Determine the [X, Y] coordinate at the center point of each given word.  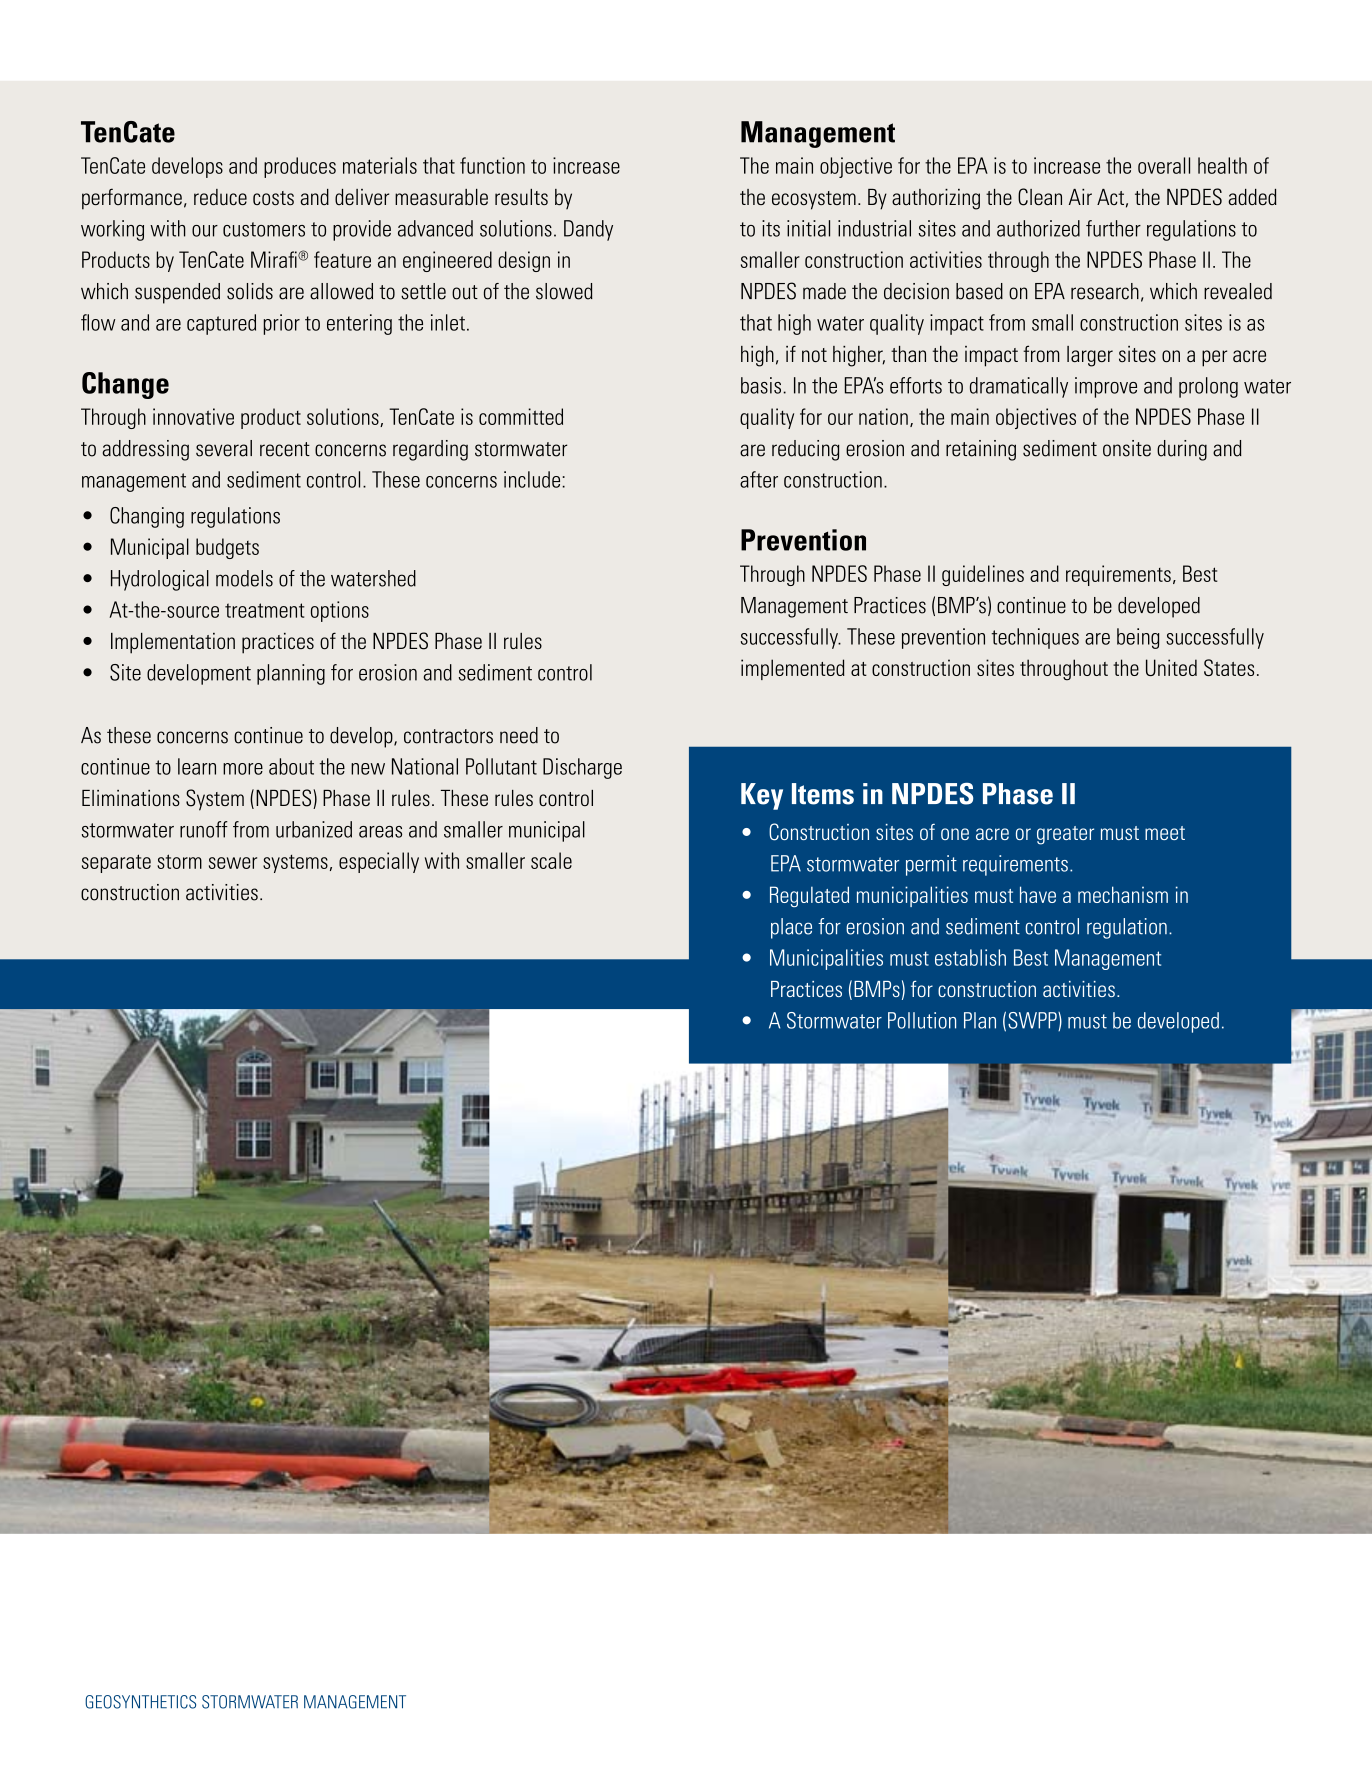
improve [1106, 387]
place [791, 928]
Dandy [588, 230]
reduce [220, 197]
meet [1165, 833]
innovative [193, 416]
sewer [233, 863]
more [243, 769]
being [1138, 638]
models [244, 578]
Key [762, 796]
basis [762, 385]
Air [1080, 197]
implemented [793, 669]
